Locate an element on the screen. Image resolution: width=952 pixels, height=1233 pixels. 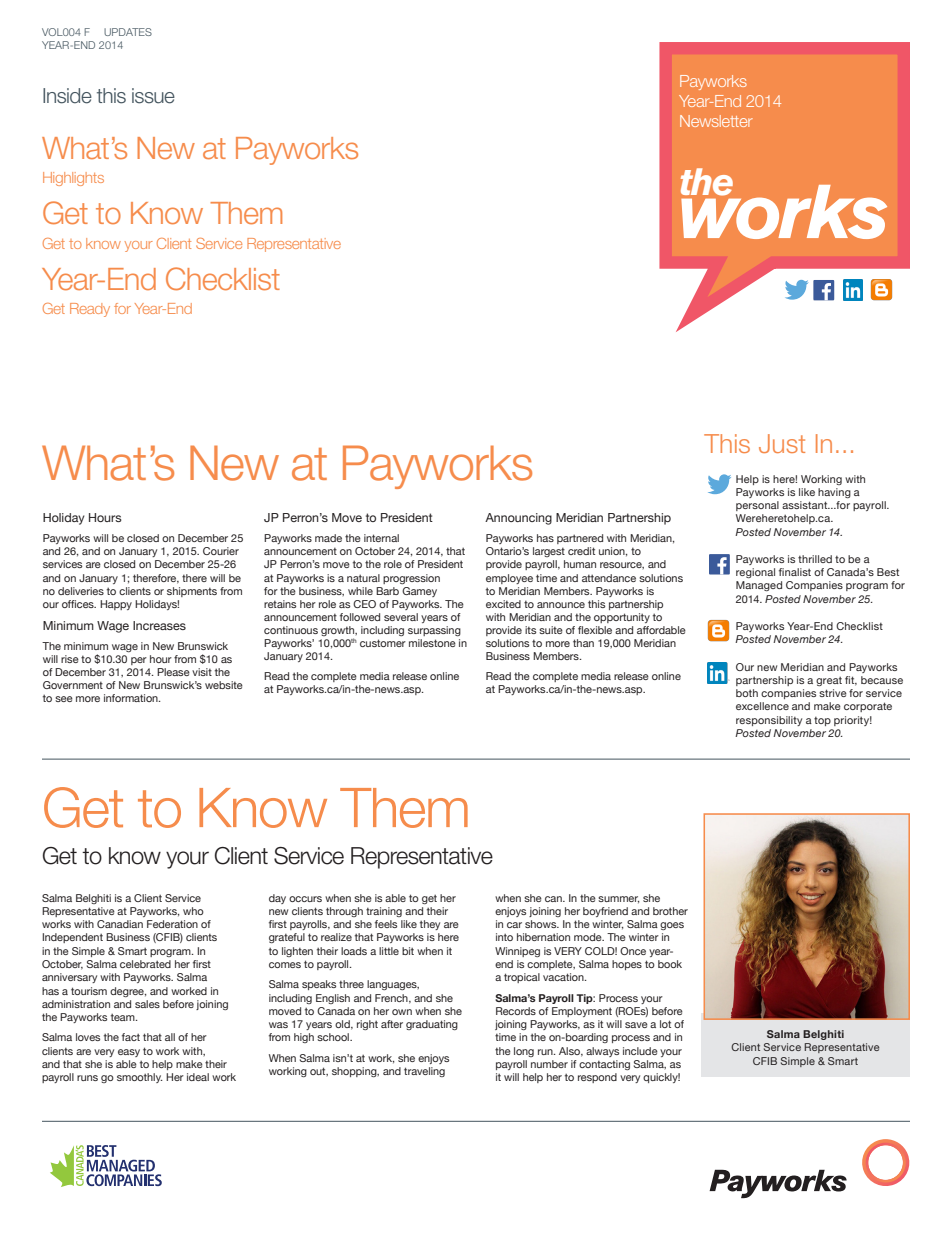
all is located at coordinates (170, 1037).
